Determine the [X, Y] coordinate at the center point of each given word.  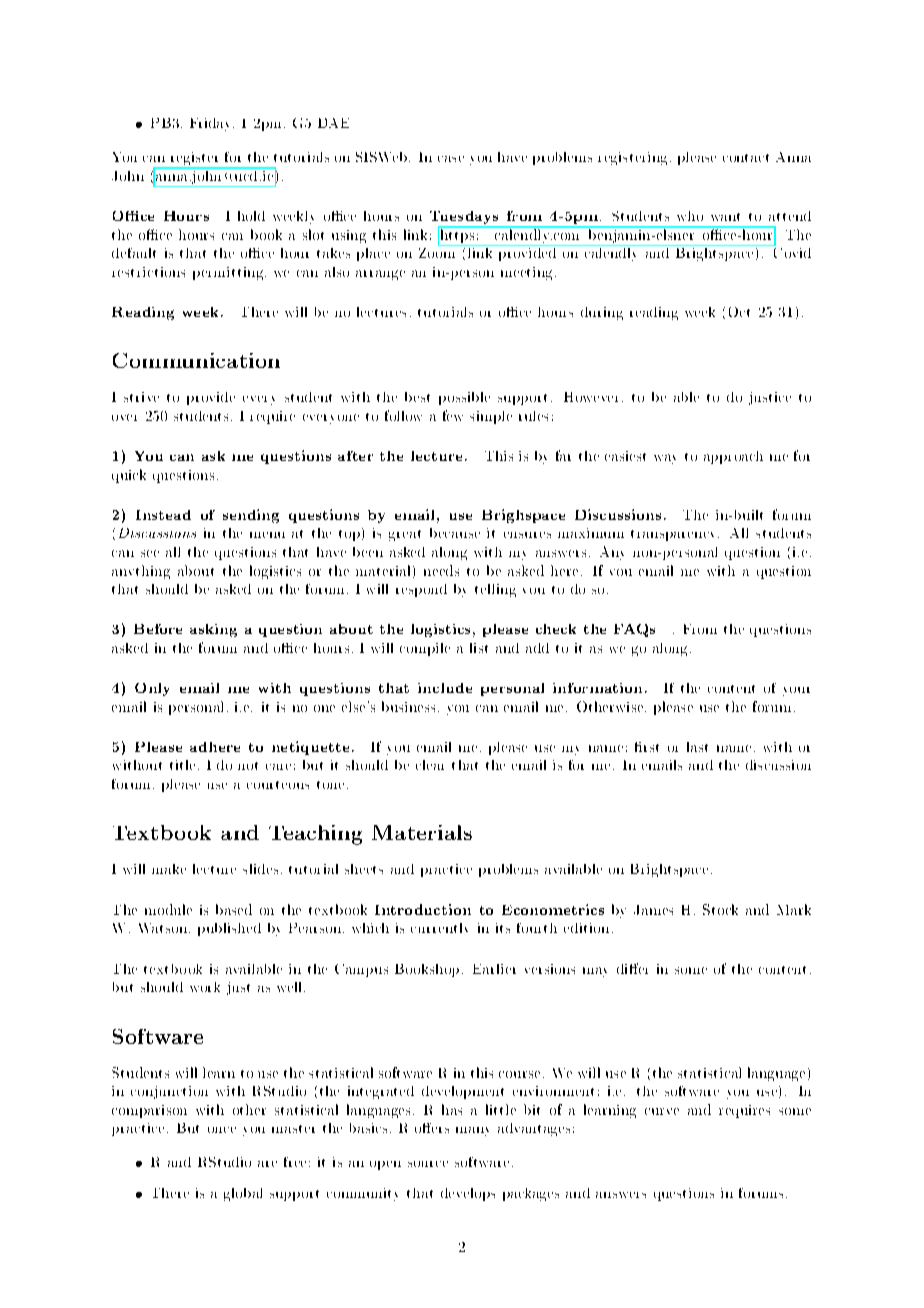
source [428, 1164]
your [796, 691]
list [479, 648]
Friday [212, 124]
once [222, 1130]
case [451, 159]
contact [746, 158]
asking [213, 630]
